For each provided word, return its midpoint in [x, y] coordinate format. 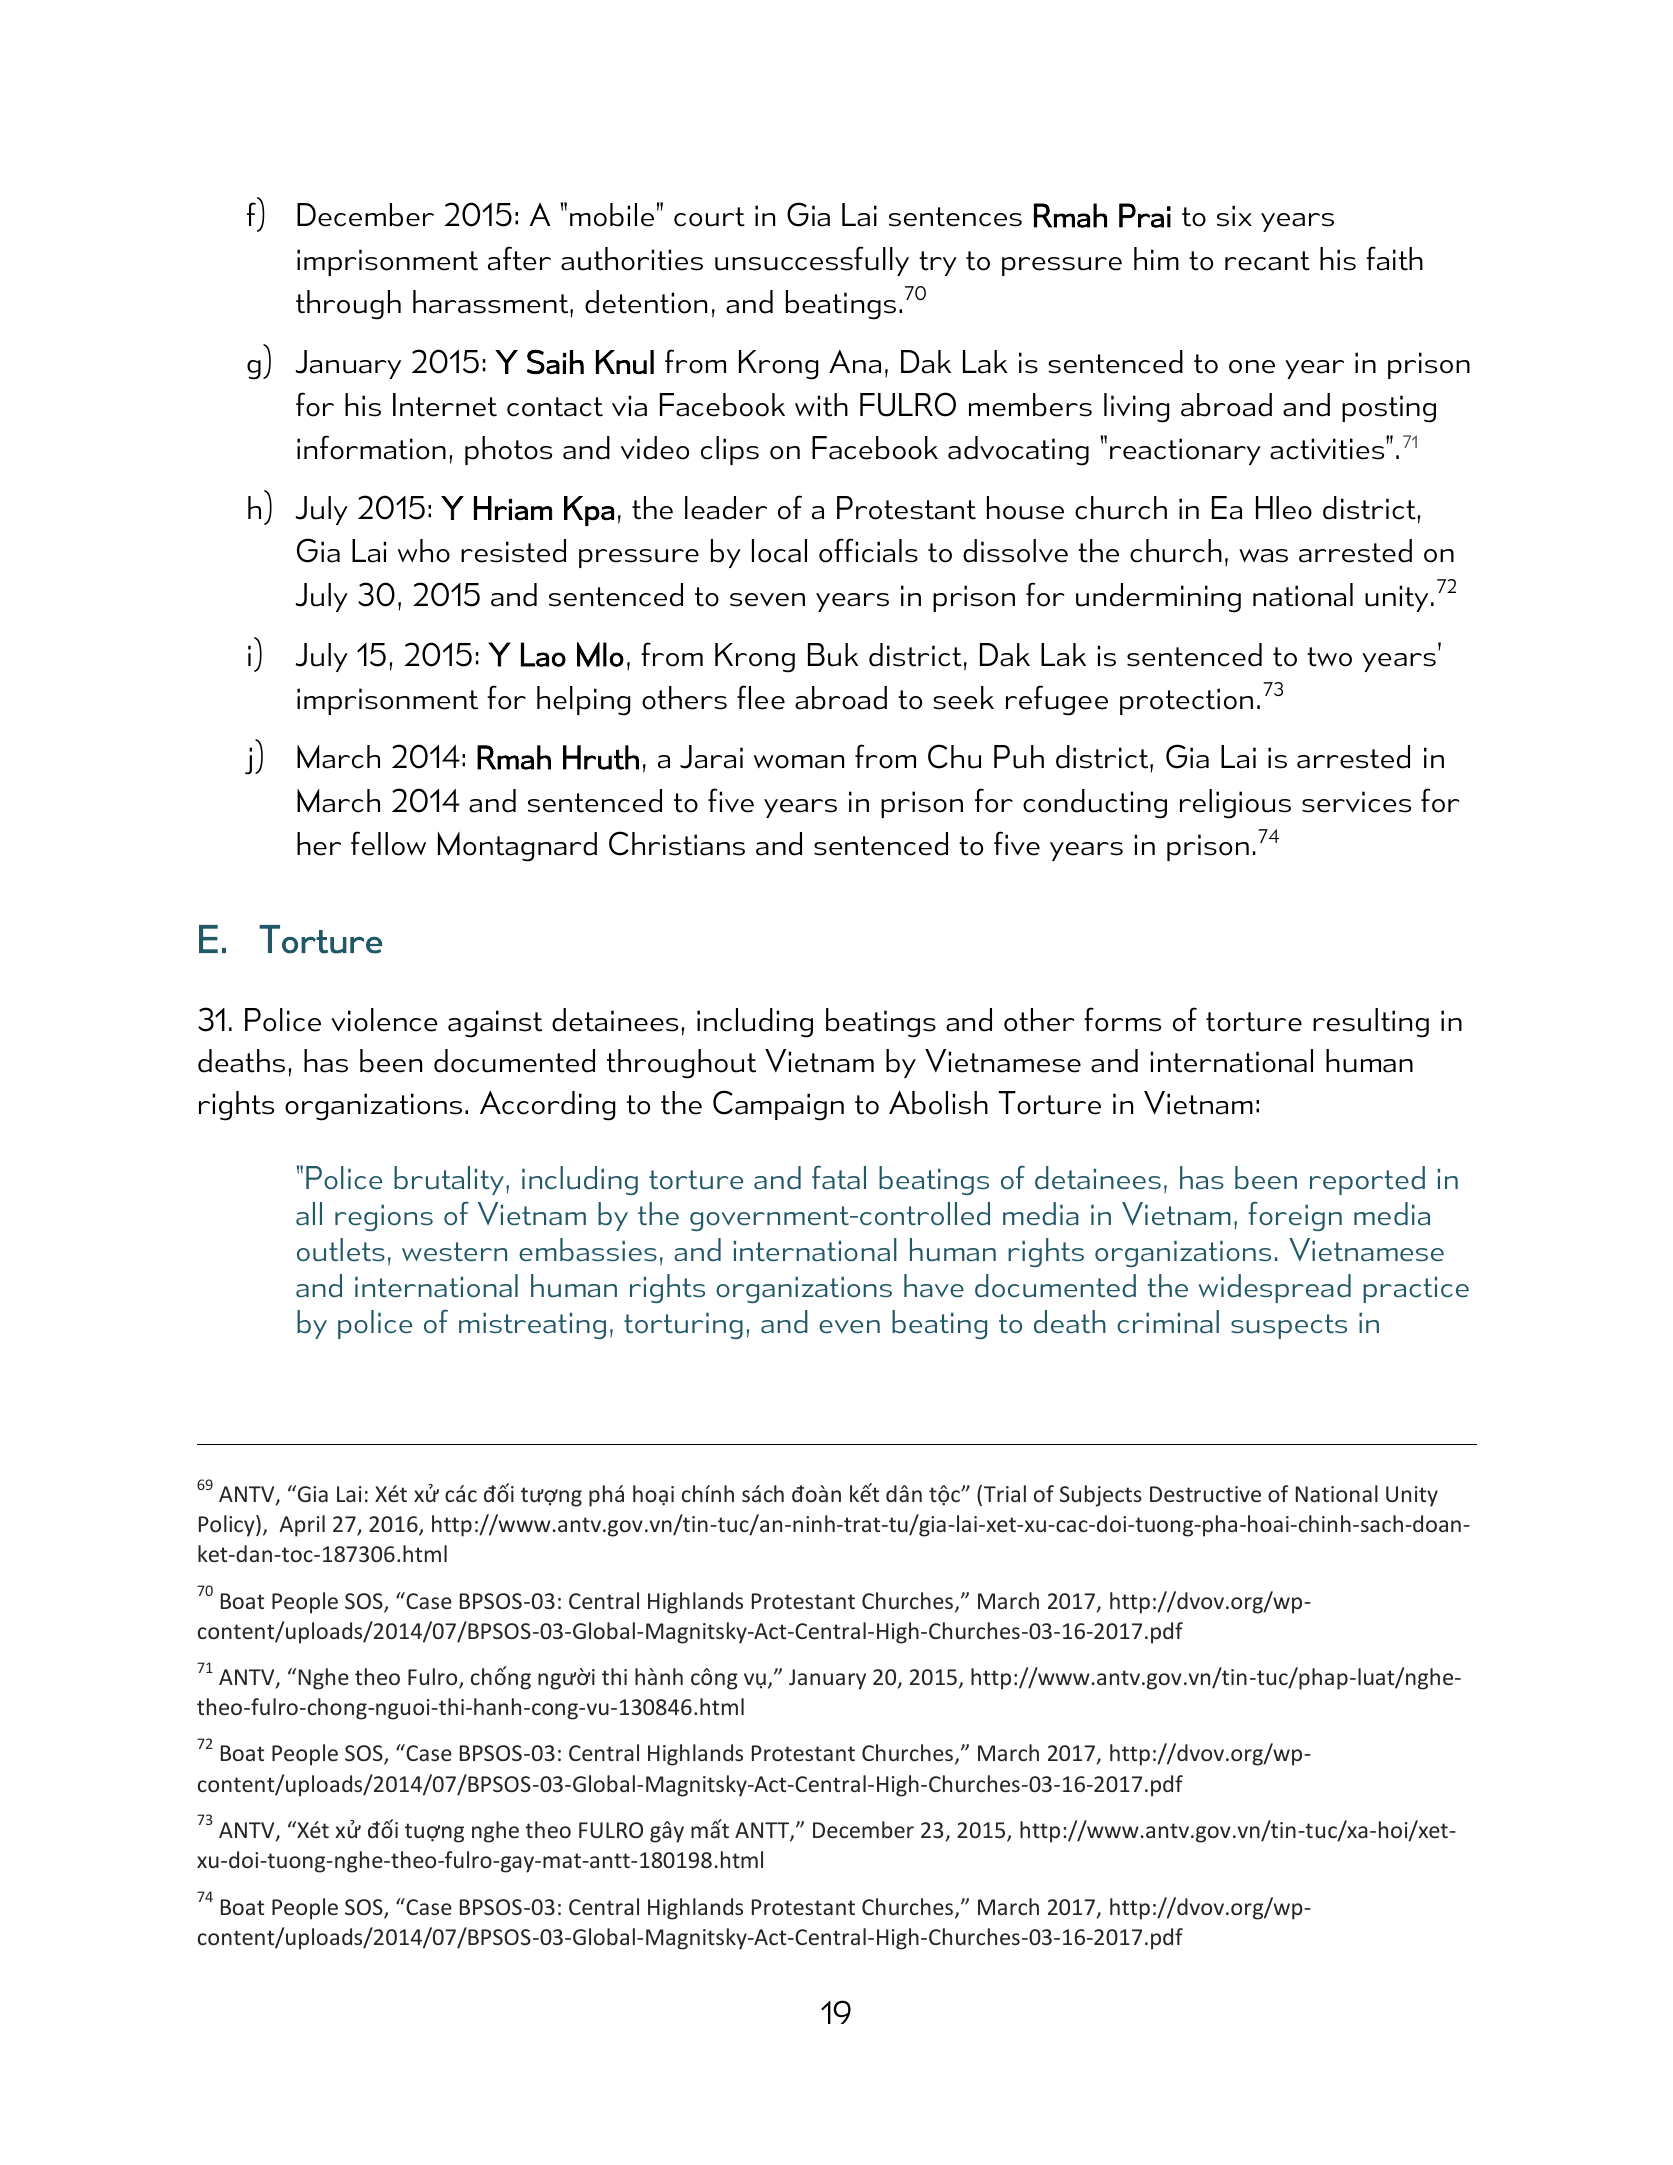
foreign [1295, 1216]
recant [1267, 261]
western [454, 1252]
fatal [839, 1178]
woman [799, 762]
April [302, 1526]
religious [1235, 804]
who [424, 551]
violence [384, 1020]
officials [868, 550]
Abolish [938, 1103]
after [519, 258]
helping [583, 701]
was [1263, 556]
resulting [1371, 1023]
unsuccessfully [812, 261]
